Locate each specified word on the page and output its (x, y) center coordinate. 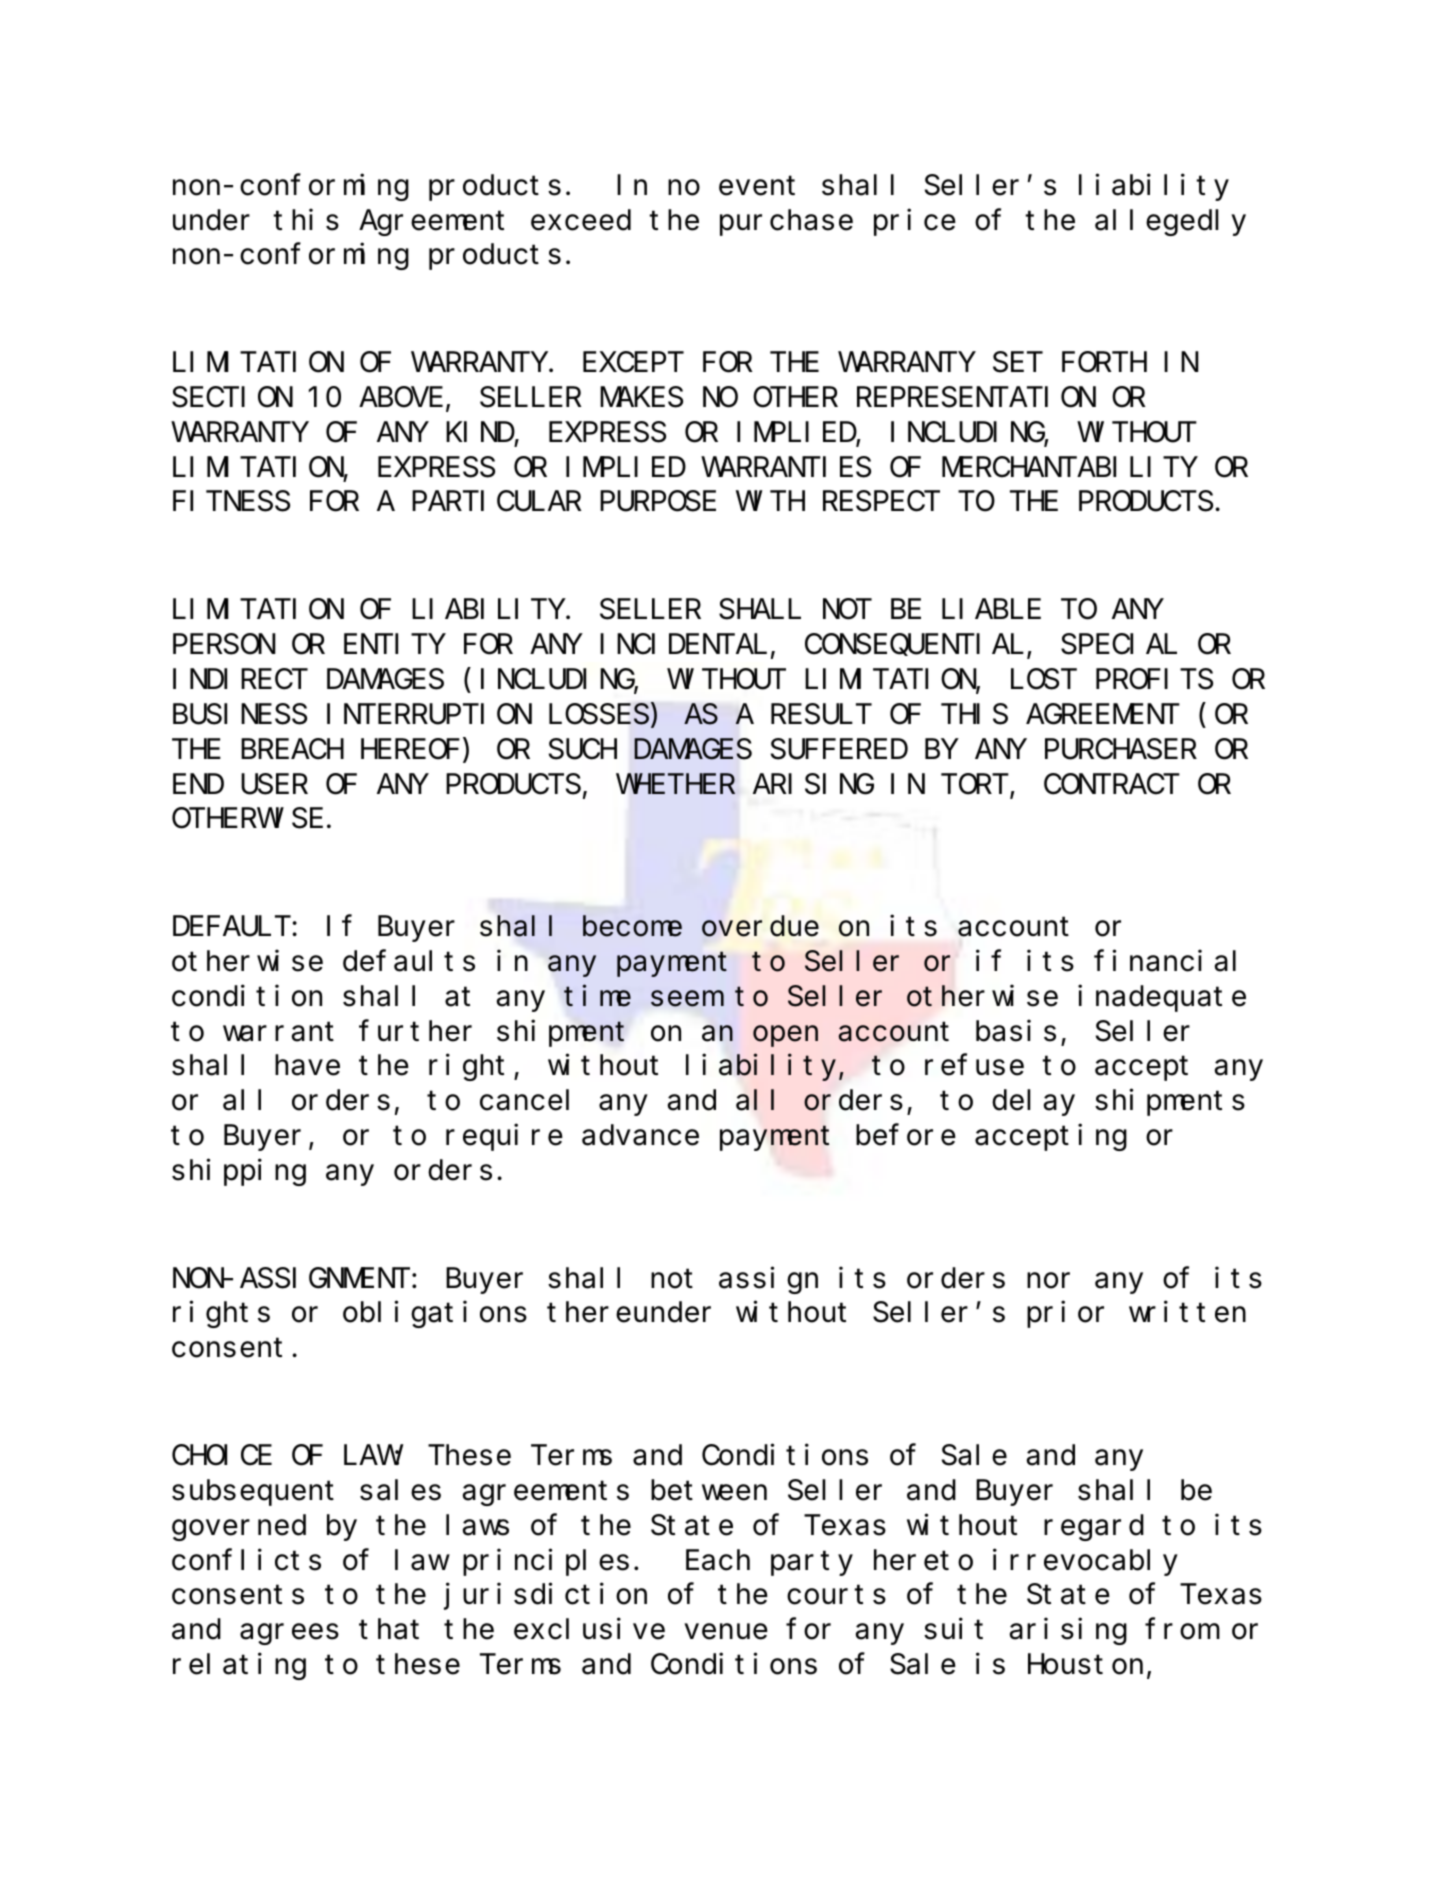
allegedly (1170, 223)
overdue (760, 926)
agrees (289, 1635)
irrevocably (1085, 1562)
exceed (581, 220)
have (307, 1065)
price (915, 222)
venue (726, 1632)
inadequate (1162, 998)
